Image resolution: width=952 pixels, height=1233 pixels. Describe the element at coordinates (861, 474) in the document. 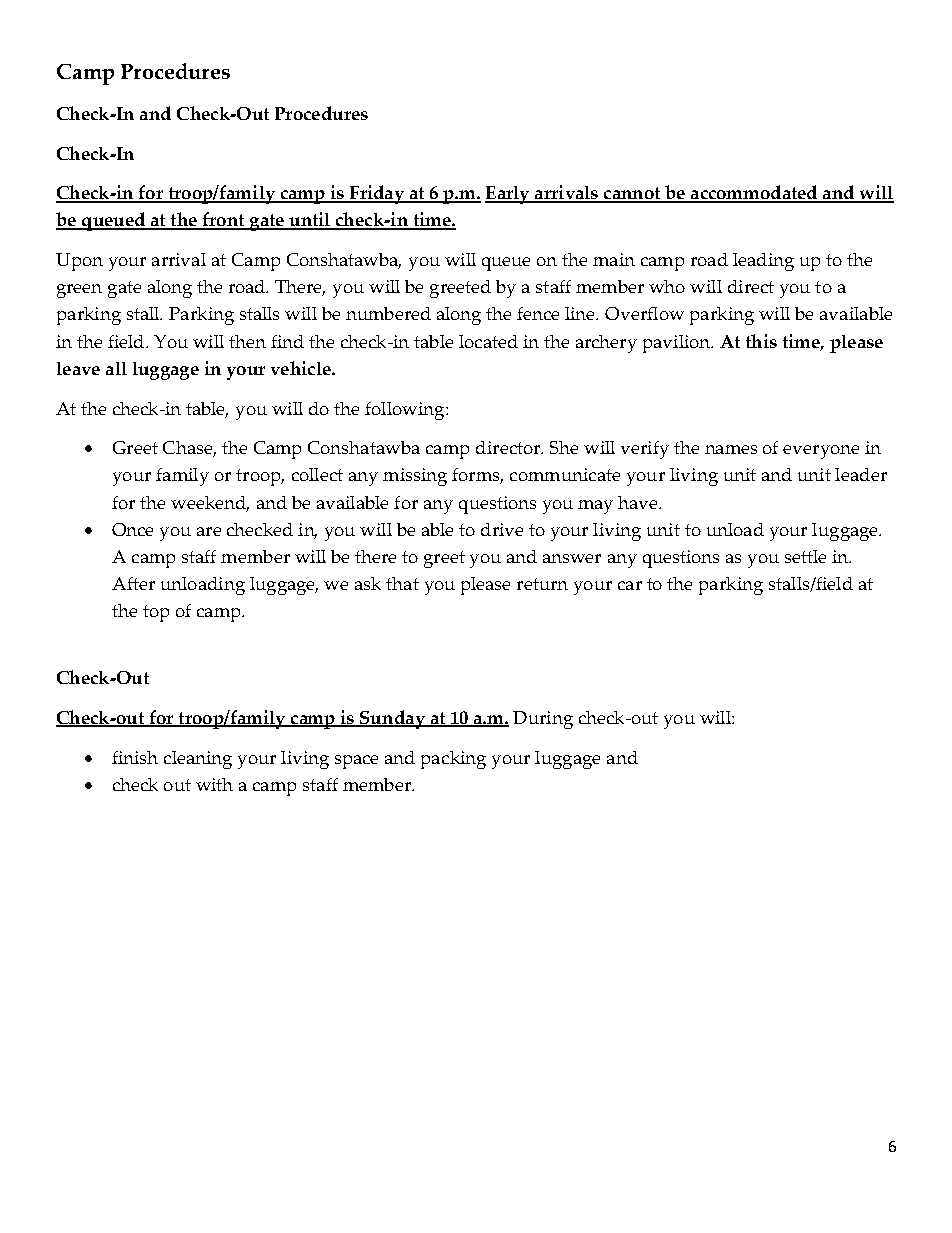

I see `leader` at that location.
